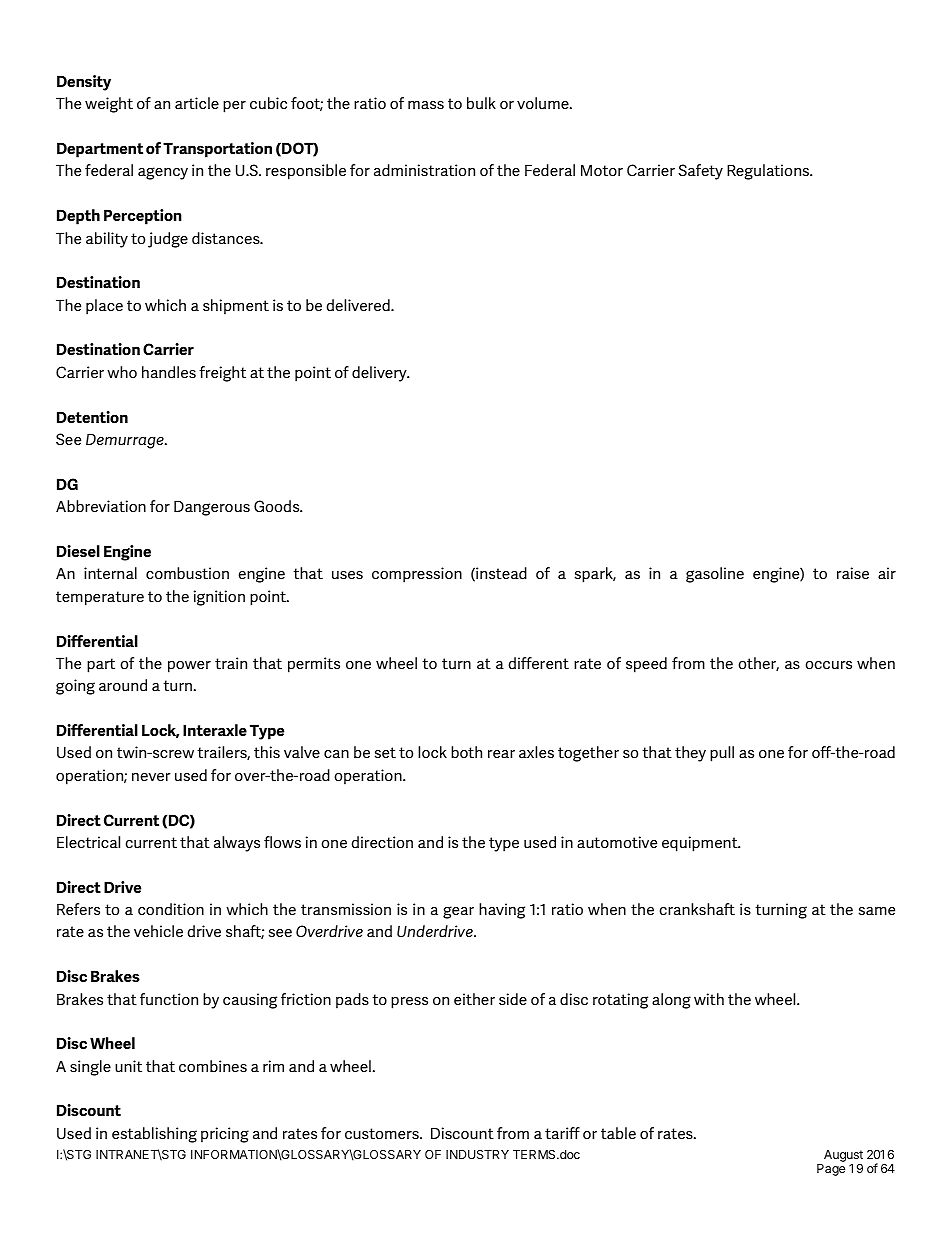 The width and height of the screenshot is (952, 1233). What do you see at coordinates (769, 172) in the screenshot?
I see `Regulations` at bounding box center [769, 172].
